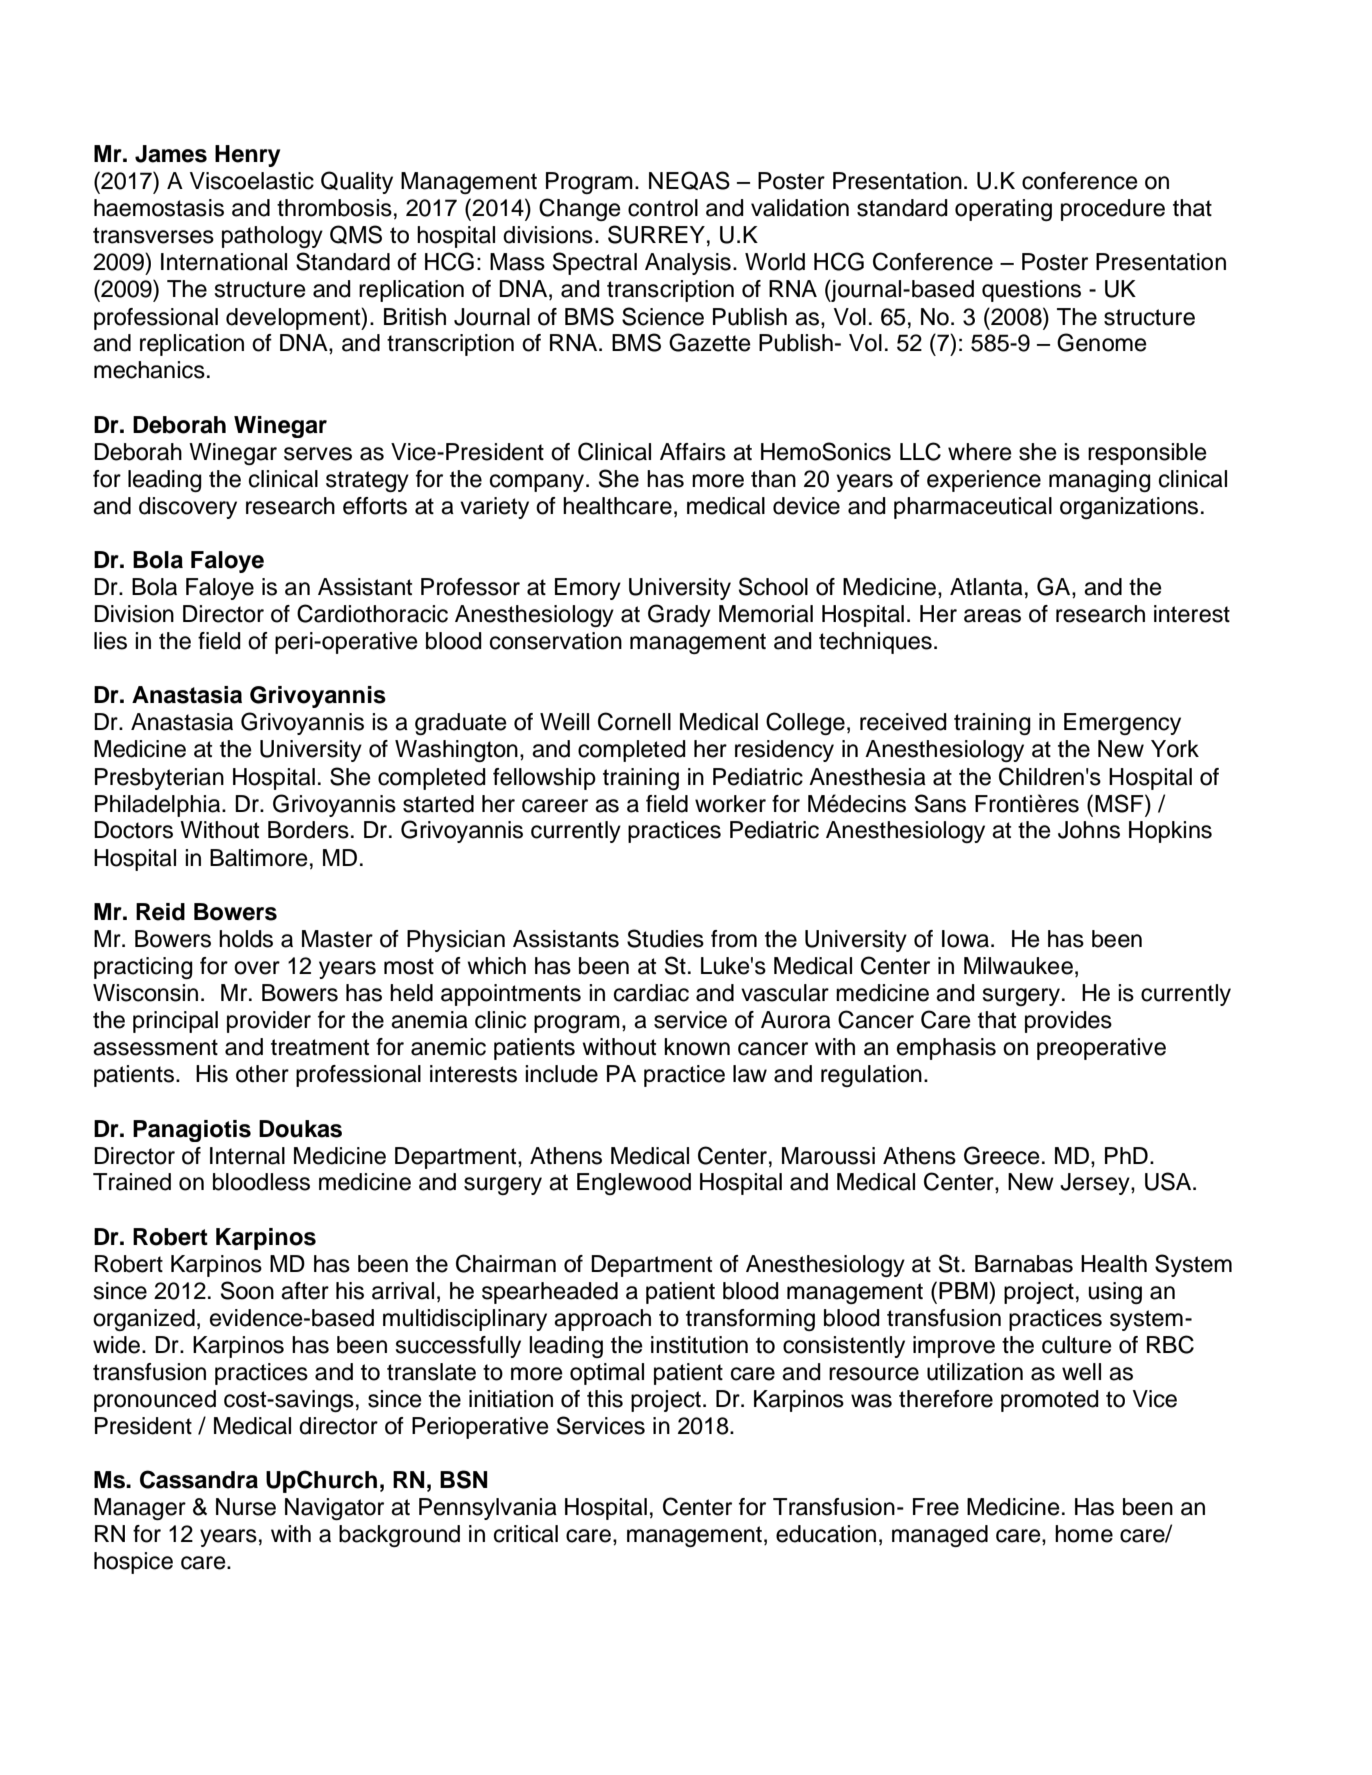 This screenshot has height=1775, width=1372. I want to click on Milwaukee, so click(1018, 966).
